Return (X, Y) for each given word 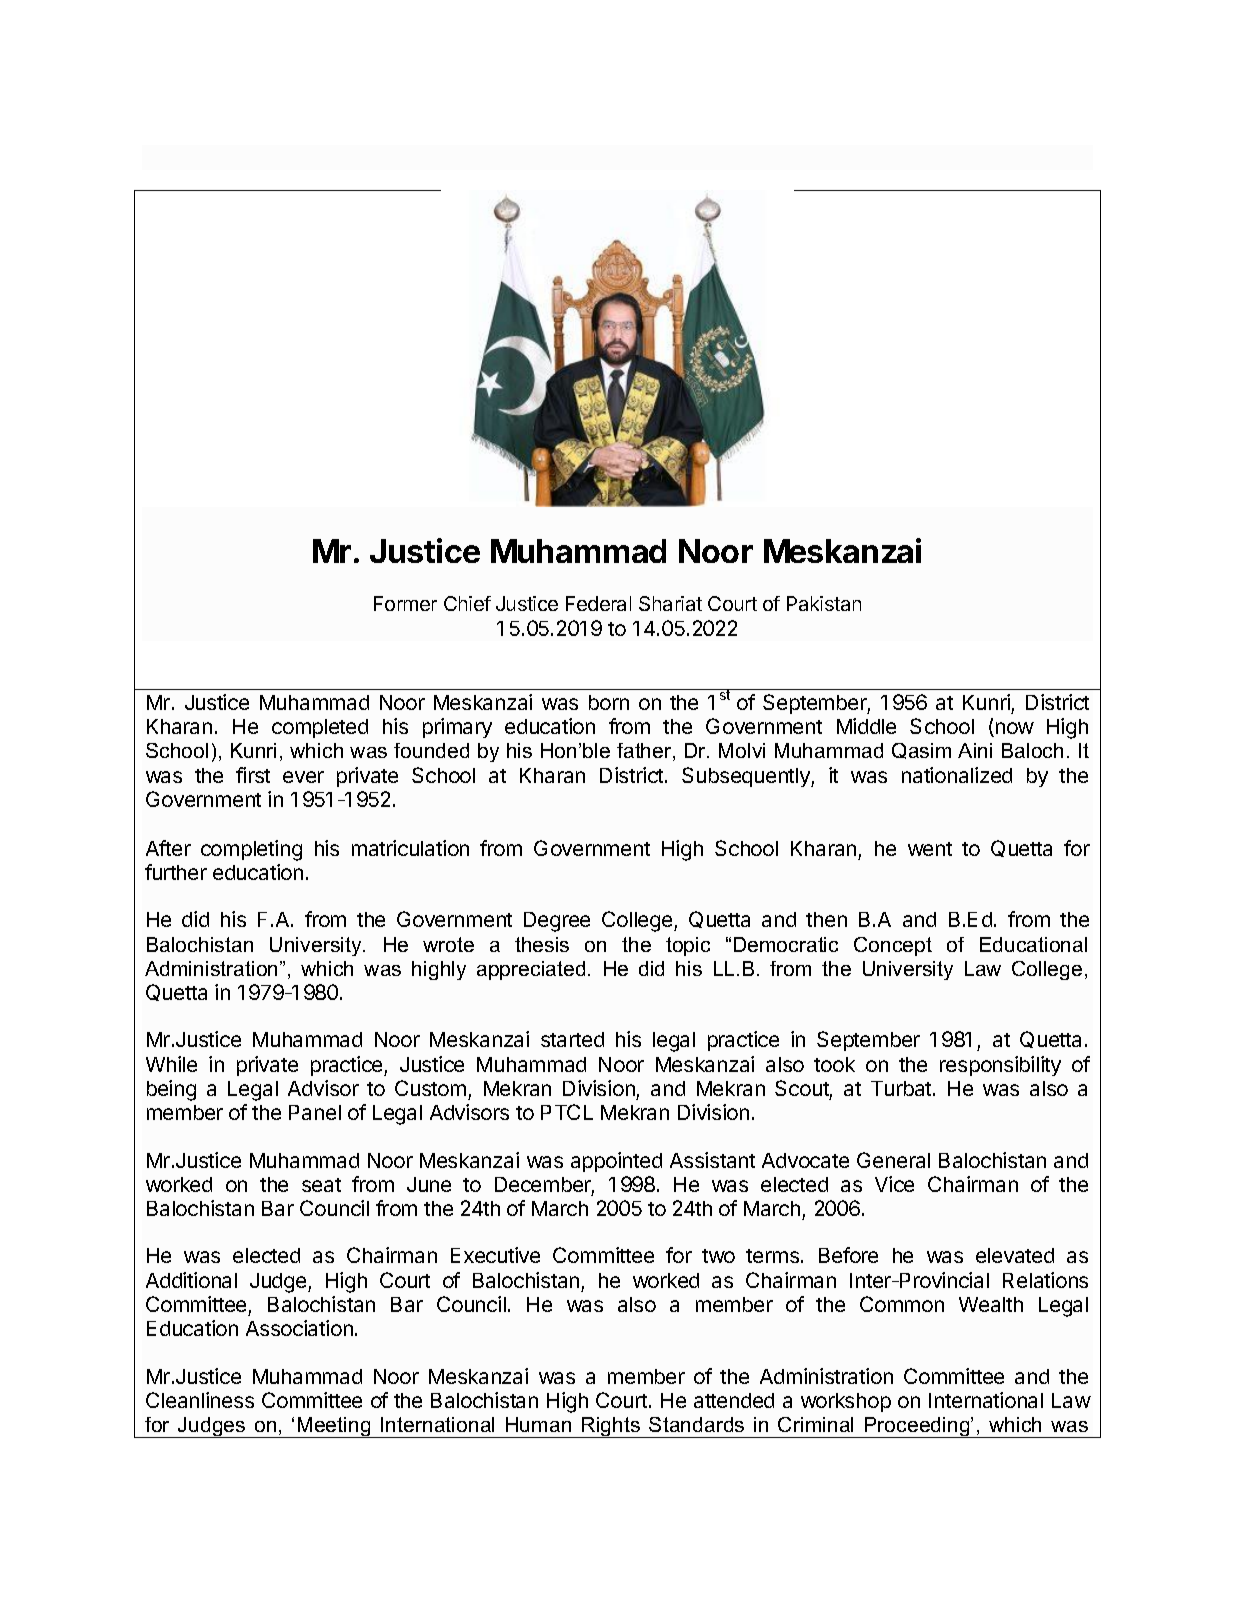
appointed (616, 1162)
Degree (557, 922)
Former (405, 603)
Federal (598, 603)
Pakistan (824, 603)
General (893, 1160)
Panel (315, 1112)
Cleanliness (200, 1400)
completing (251, 850)
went (930, 849)
